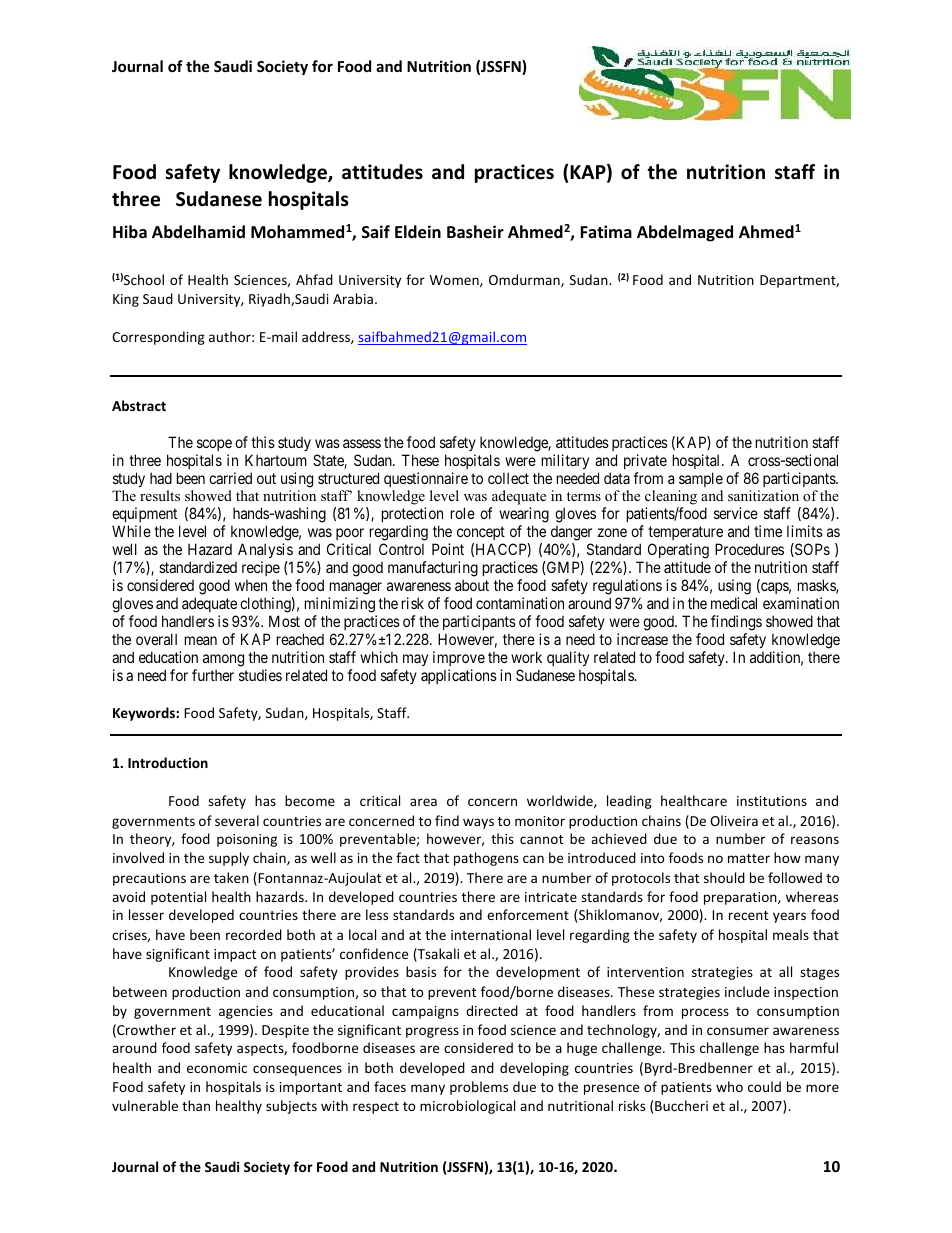 The image size is (952, 1233). Describe the element at coordinates (491, 934) in the screenshot. I see `international` at that location.
